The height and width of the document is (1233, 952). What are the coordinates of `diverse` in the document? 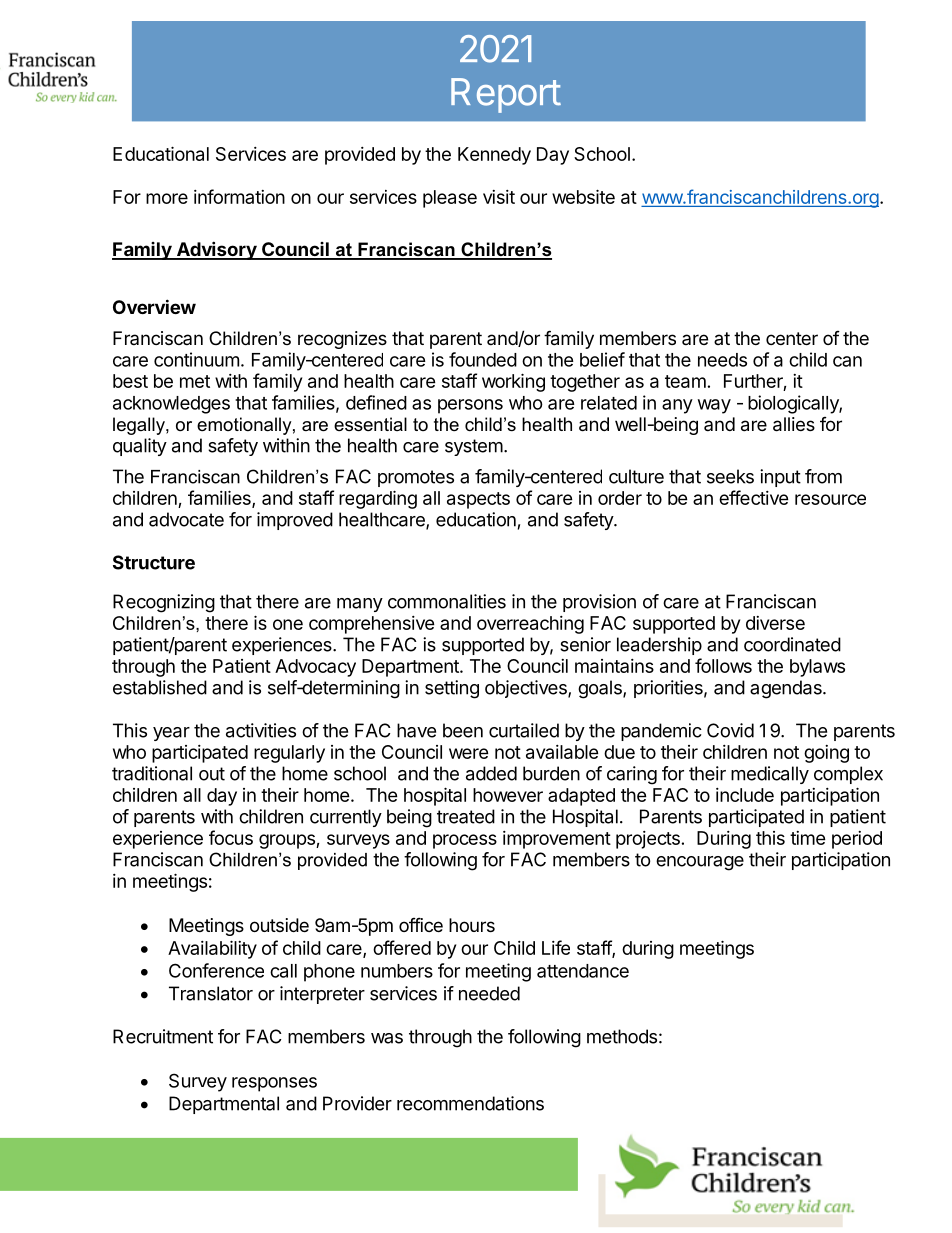 It's located at (775, 623).
